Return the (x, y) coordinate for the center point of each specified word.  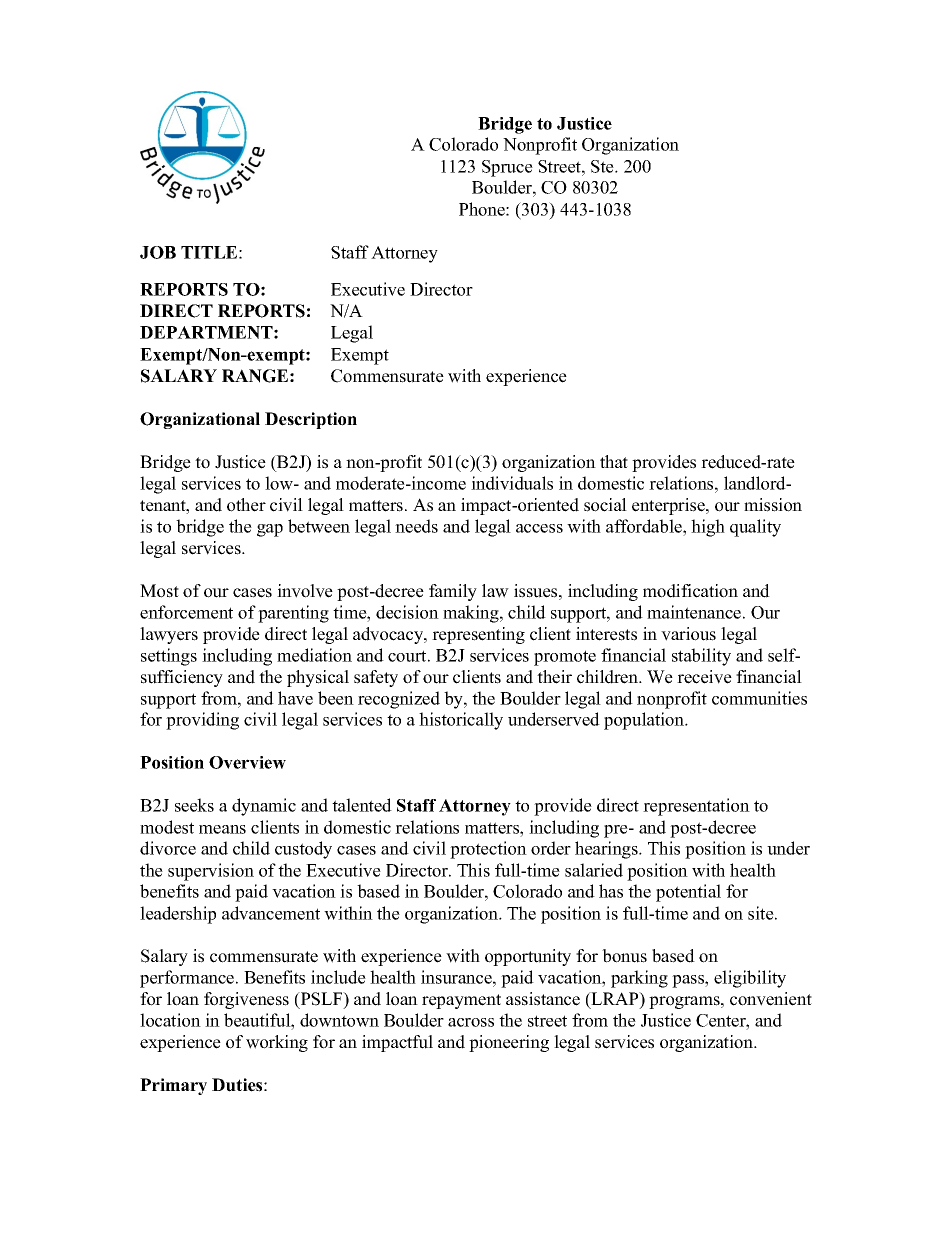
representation (696, 807)
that (614, 461)
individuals (512, 483)
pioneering (509, 1043)
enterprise (669, 506)
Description (311, 420)
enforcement (186, 612)
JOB (158, 252)
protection (488, 850)
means (222, 829)
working (277, 1043)
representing (478, 635)
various (688, 634)
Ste (603, 166)
